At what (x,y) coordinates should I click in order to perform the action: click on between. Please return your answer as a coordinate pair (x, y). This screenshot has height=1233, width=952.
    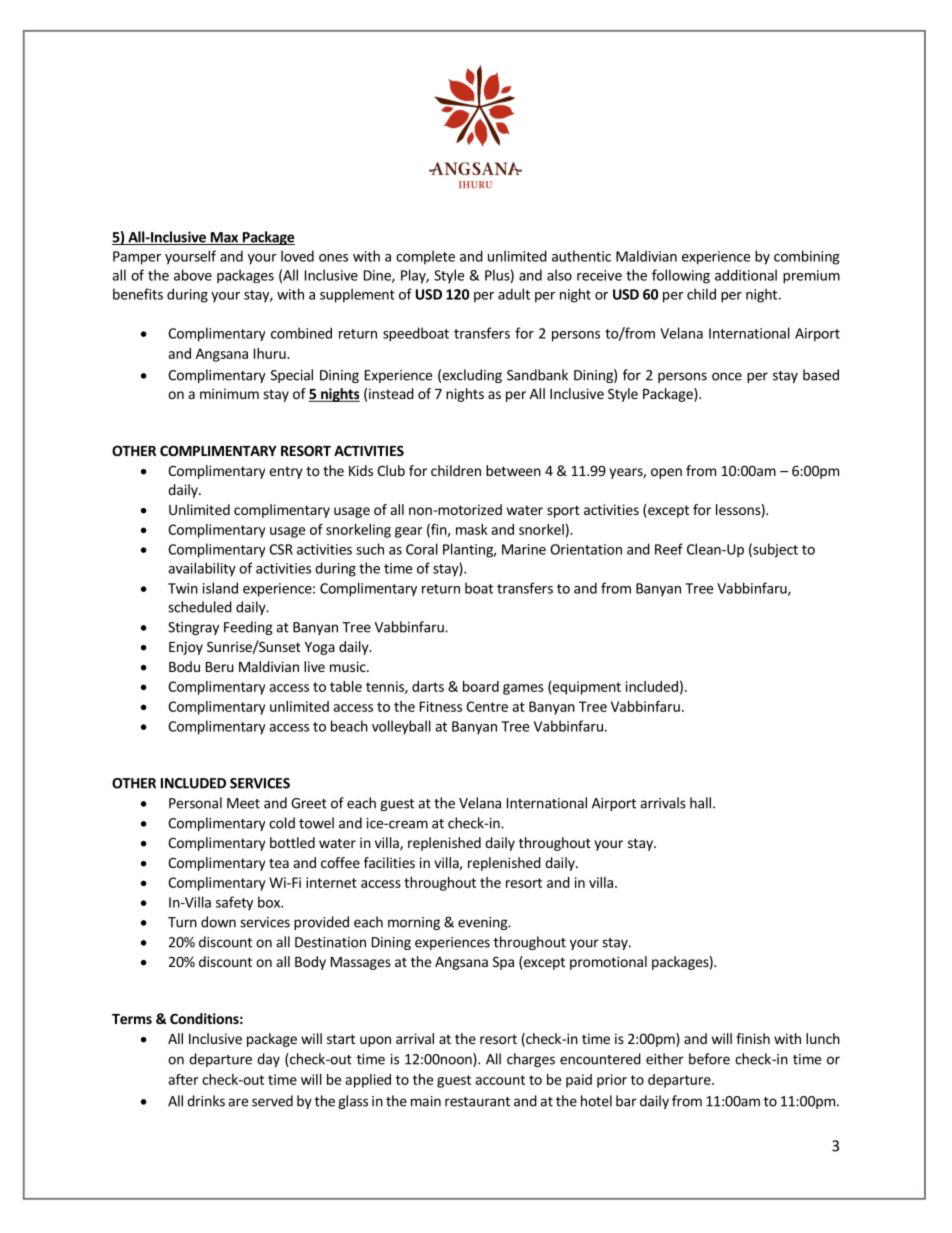
    Looking at the image, I should click on (513, 470).
